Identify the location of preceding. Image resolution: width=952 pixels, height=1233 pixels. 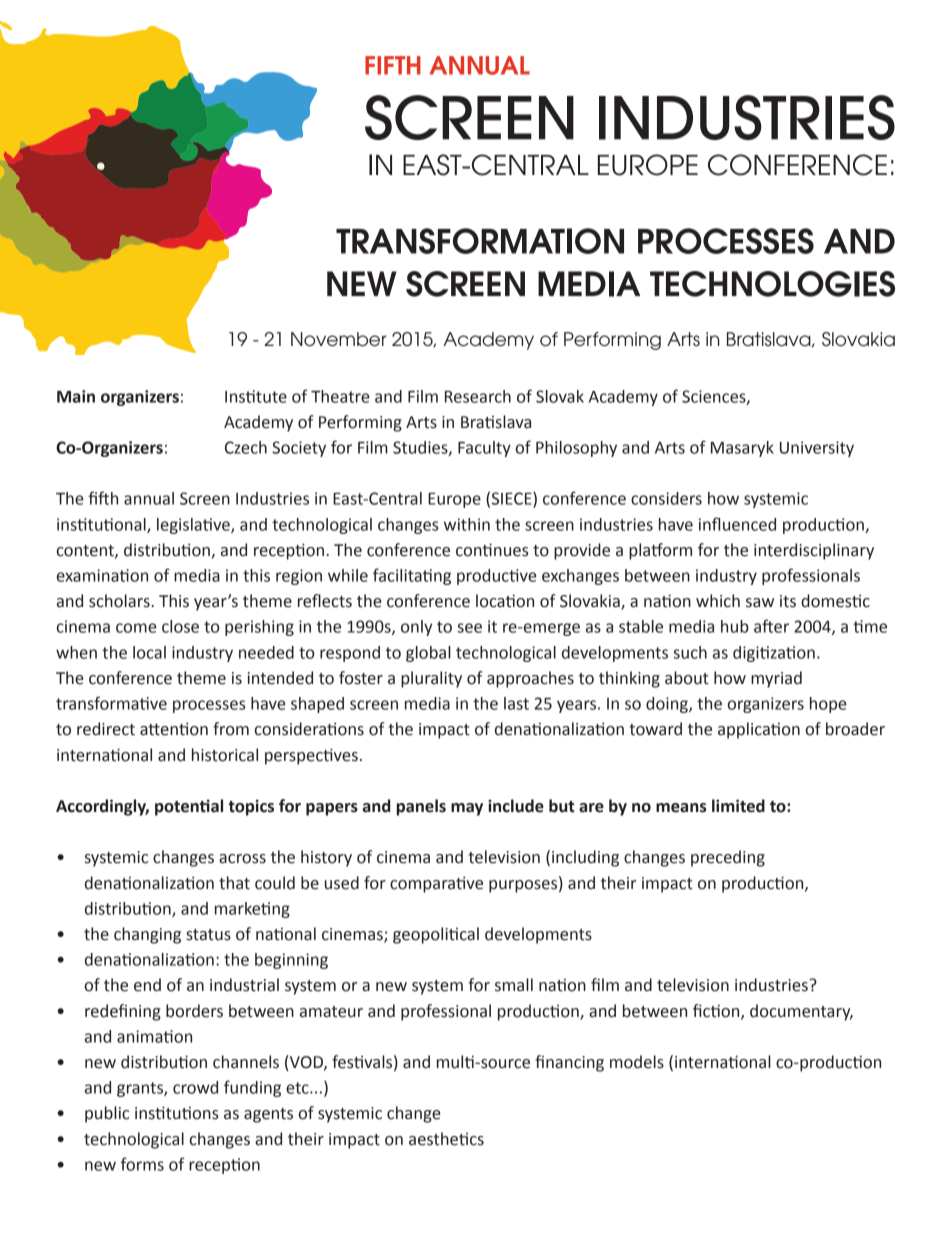
(728, 858).
